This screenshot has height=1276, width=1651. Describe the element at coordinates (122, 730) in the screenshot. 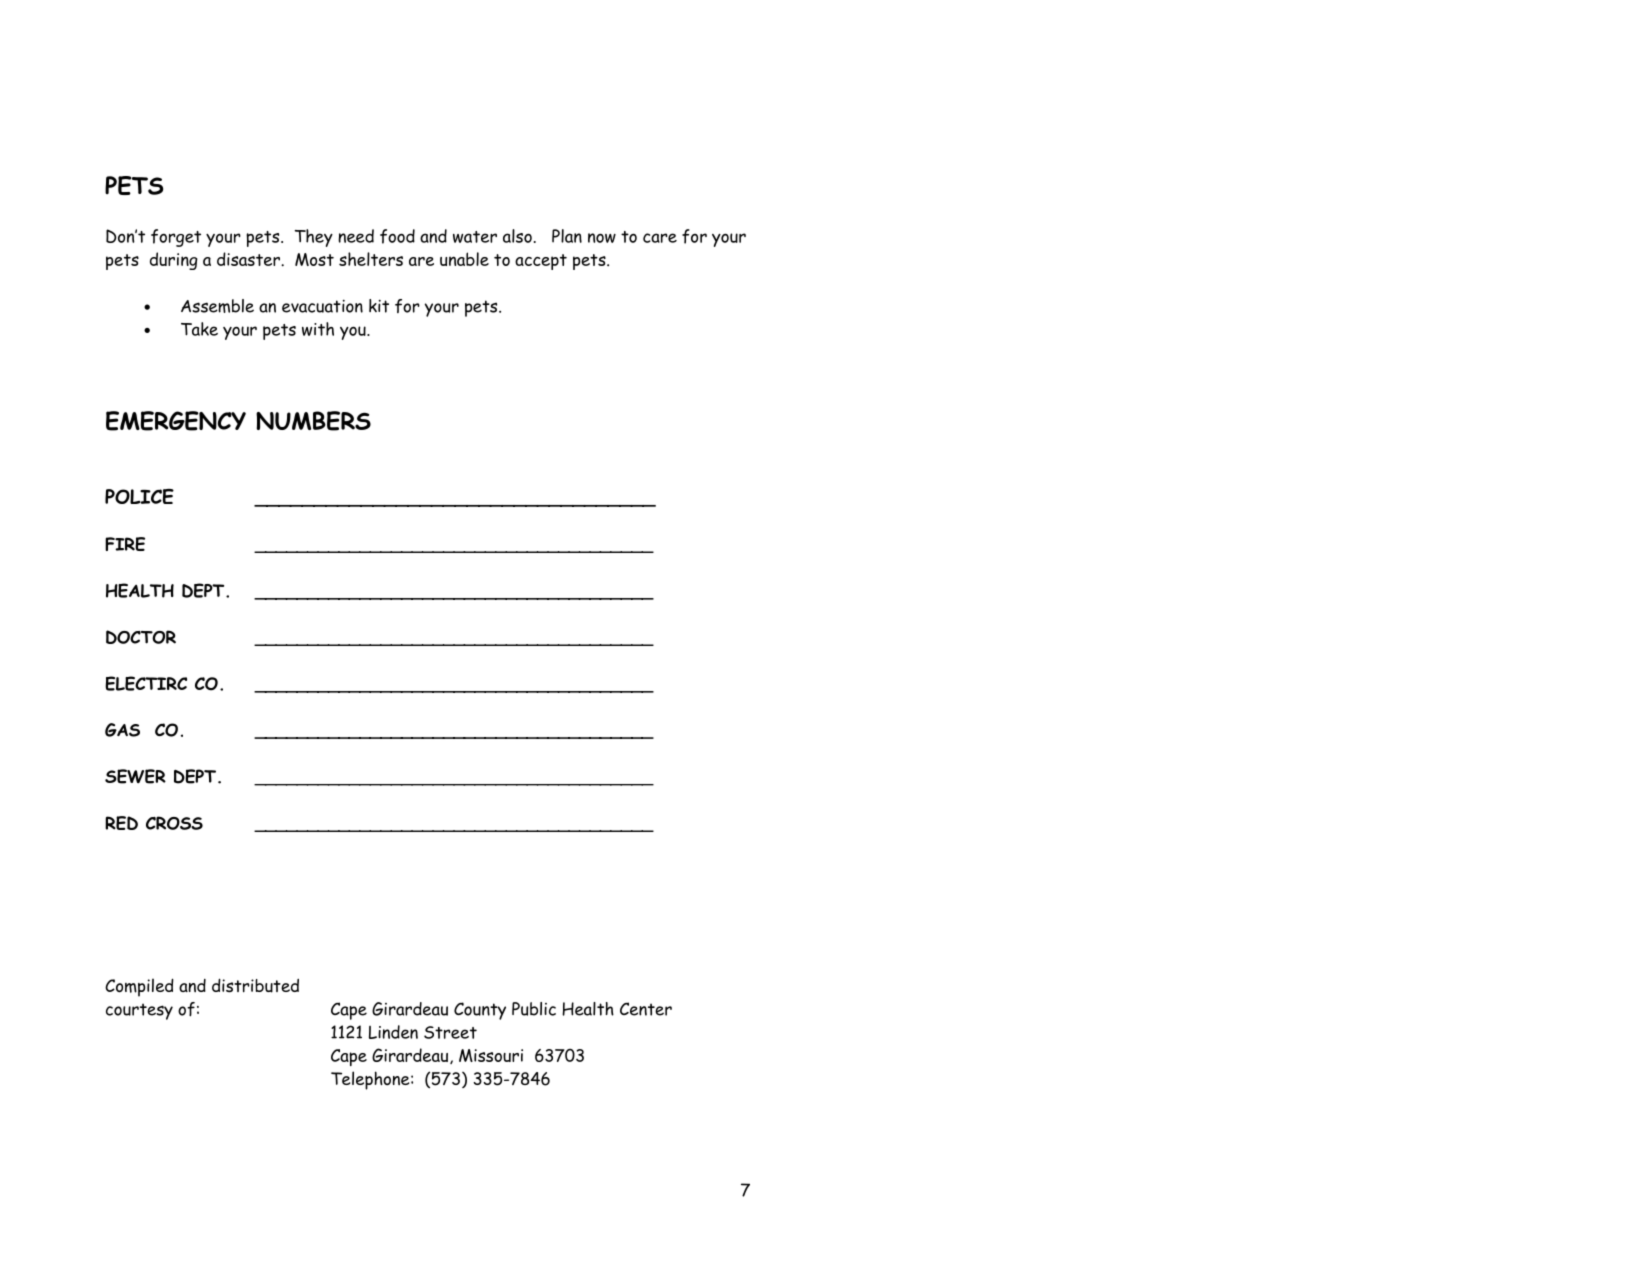

I see `GAS` at that location.
